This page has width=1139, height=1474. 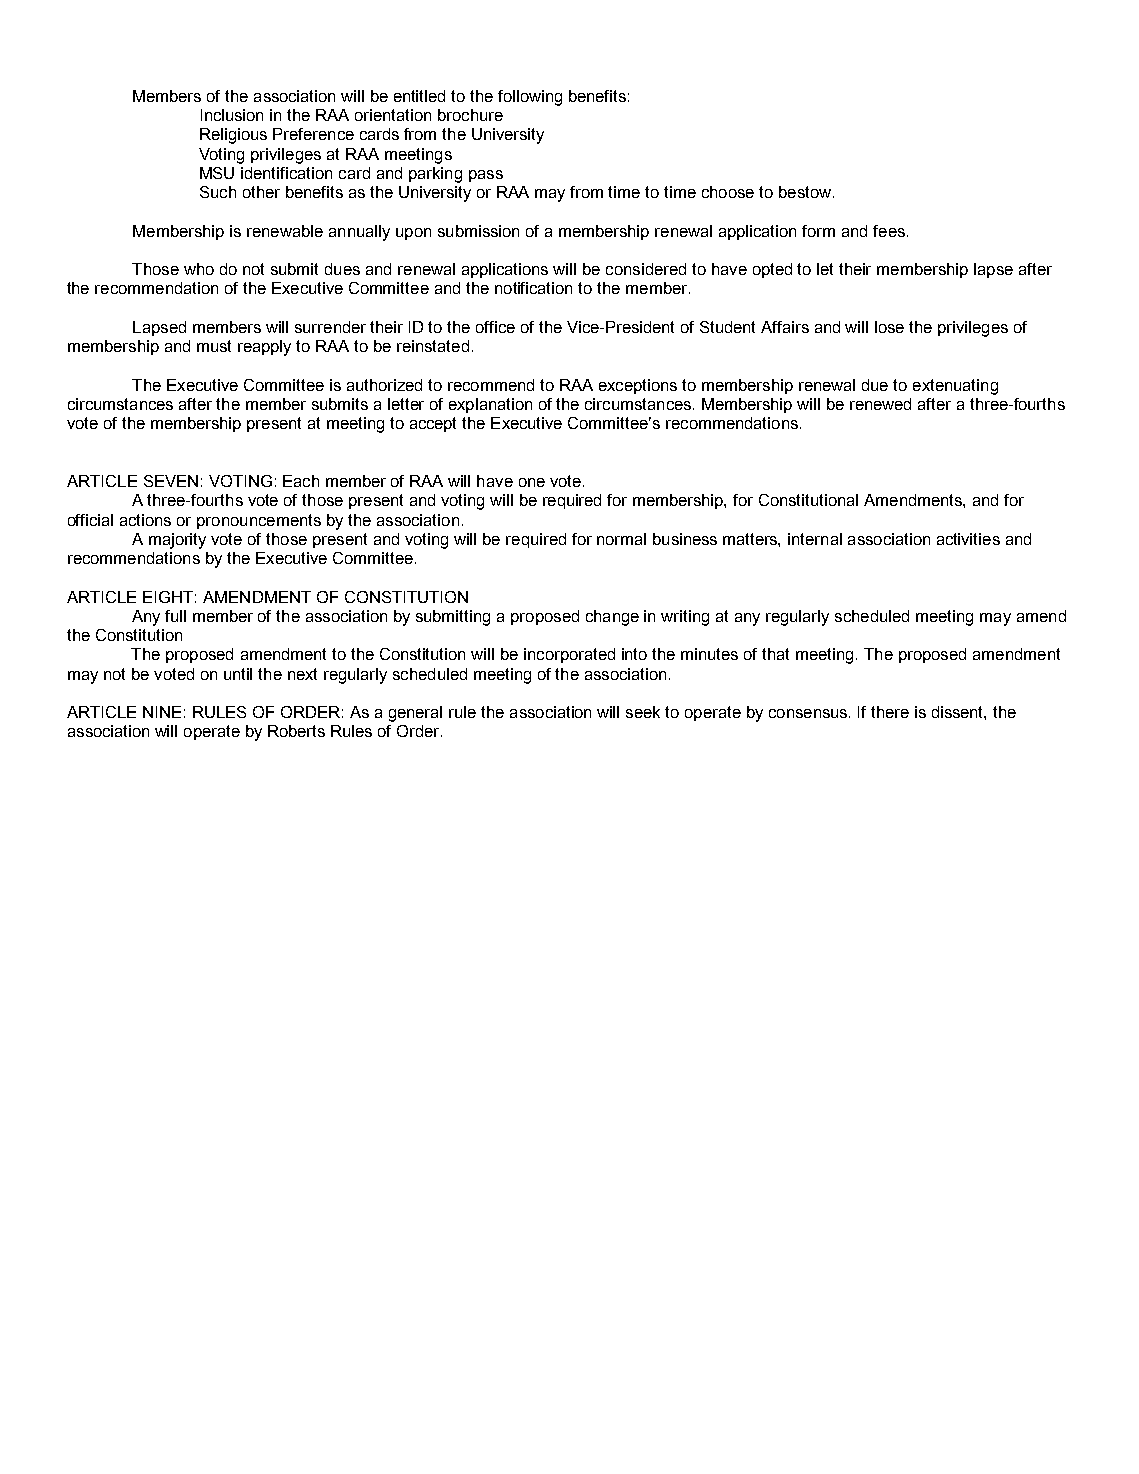 What do you see at coordinates (815, 539) in the page?
I see `internal` at bounding box center [815, 539].
